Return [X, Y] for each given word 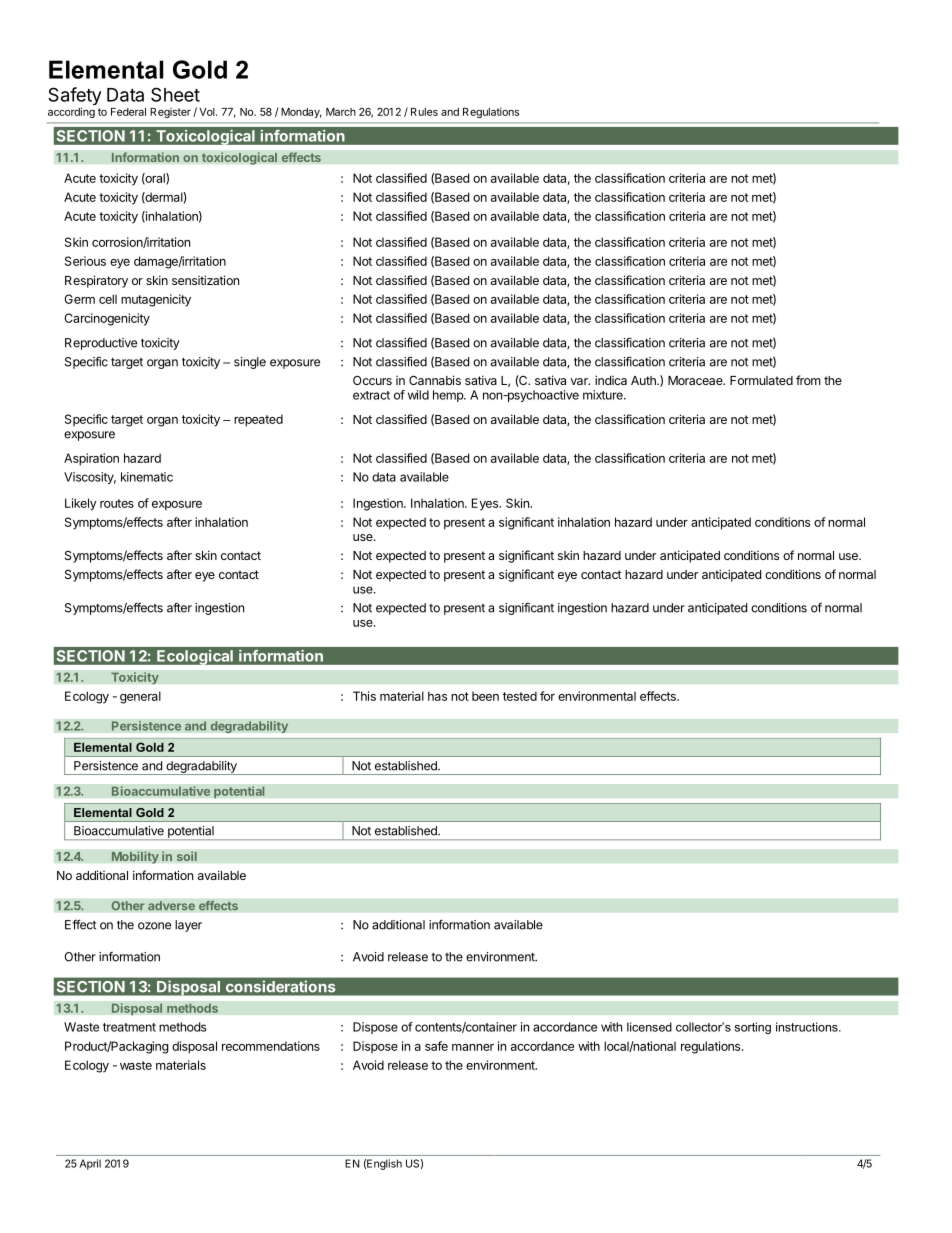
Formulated [761, 380]
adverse [171, 906]
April [90, 1164]
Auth [644, 380]
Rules [424, 112]
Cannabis [435, 380]
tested [520, 696]
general [140, 697]
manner [473, 1047]
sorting [753, 1028]
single [250, 363]
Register [170, 113]
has [437, 696]
